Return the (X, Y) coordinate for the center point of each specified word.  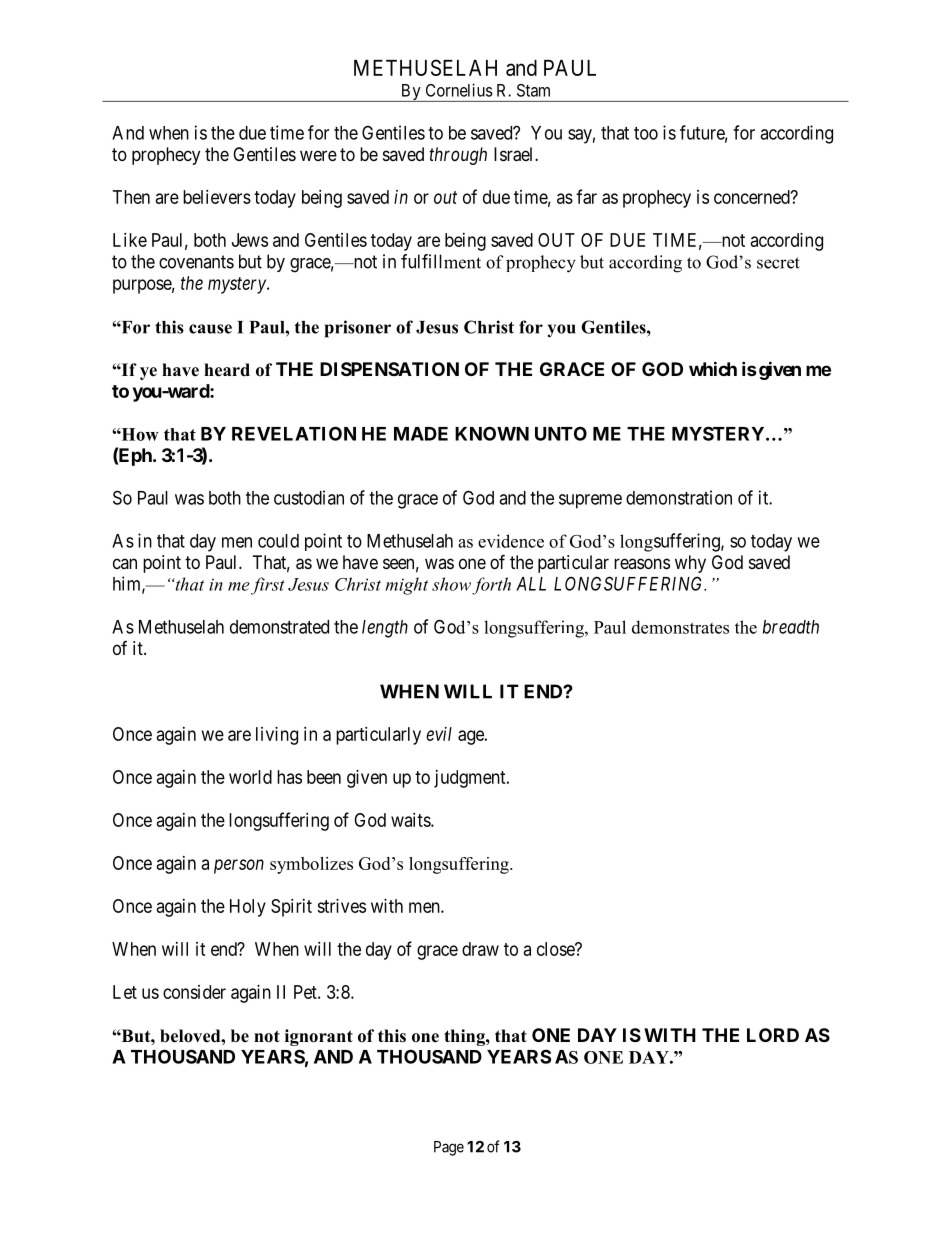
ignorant (319, 1037)
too (646, 133)
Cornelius (459, 90)
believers (217, 197)
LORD (773, 1035)
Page (449, 1148)
